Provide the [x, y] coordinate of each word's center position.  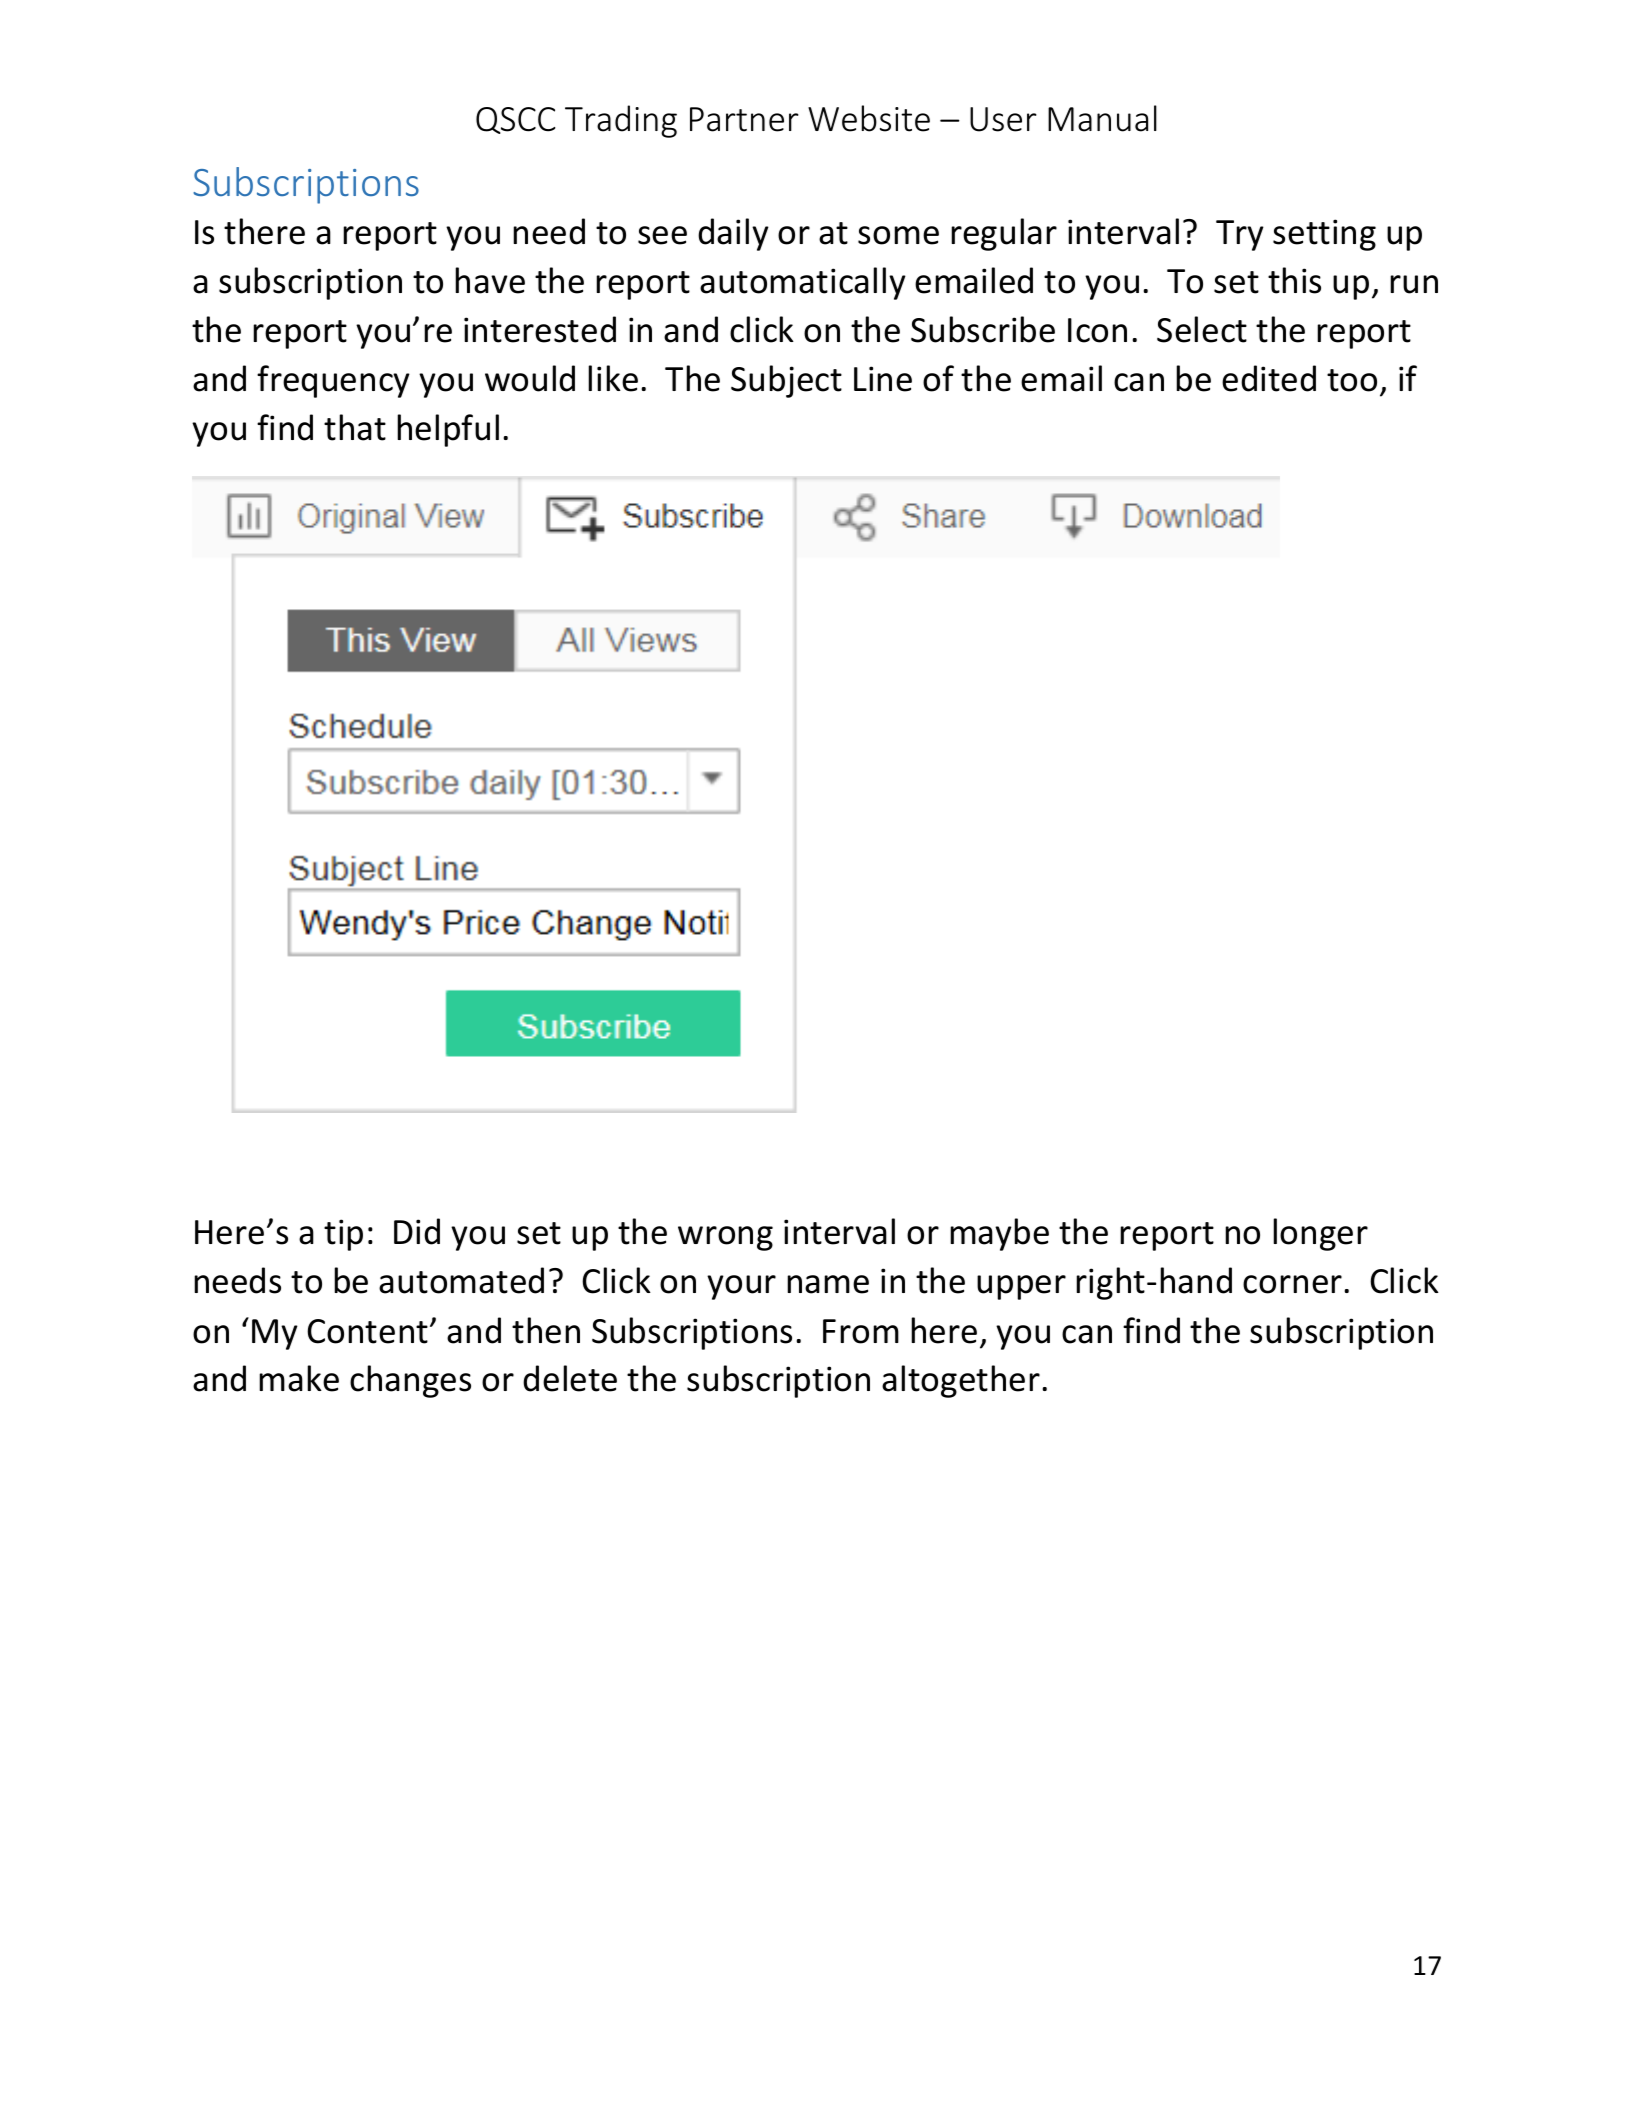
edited [1269, 378]
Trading [621, 121]
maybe [999, 1234]
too [1352, 380]
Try [1240, 235]
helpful [448, 430]
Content [367, 1331]
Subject [786, 381]
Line [883, 379]
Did [417, 1231]
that [355, 427]
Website [869, 118]
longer [1320, 1234]
